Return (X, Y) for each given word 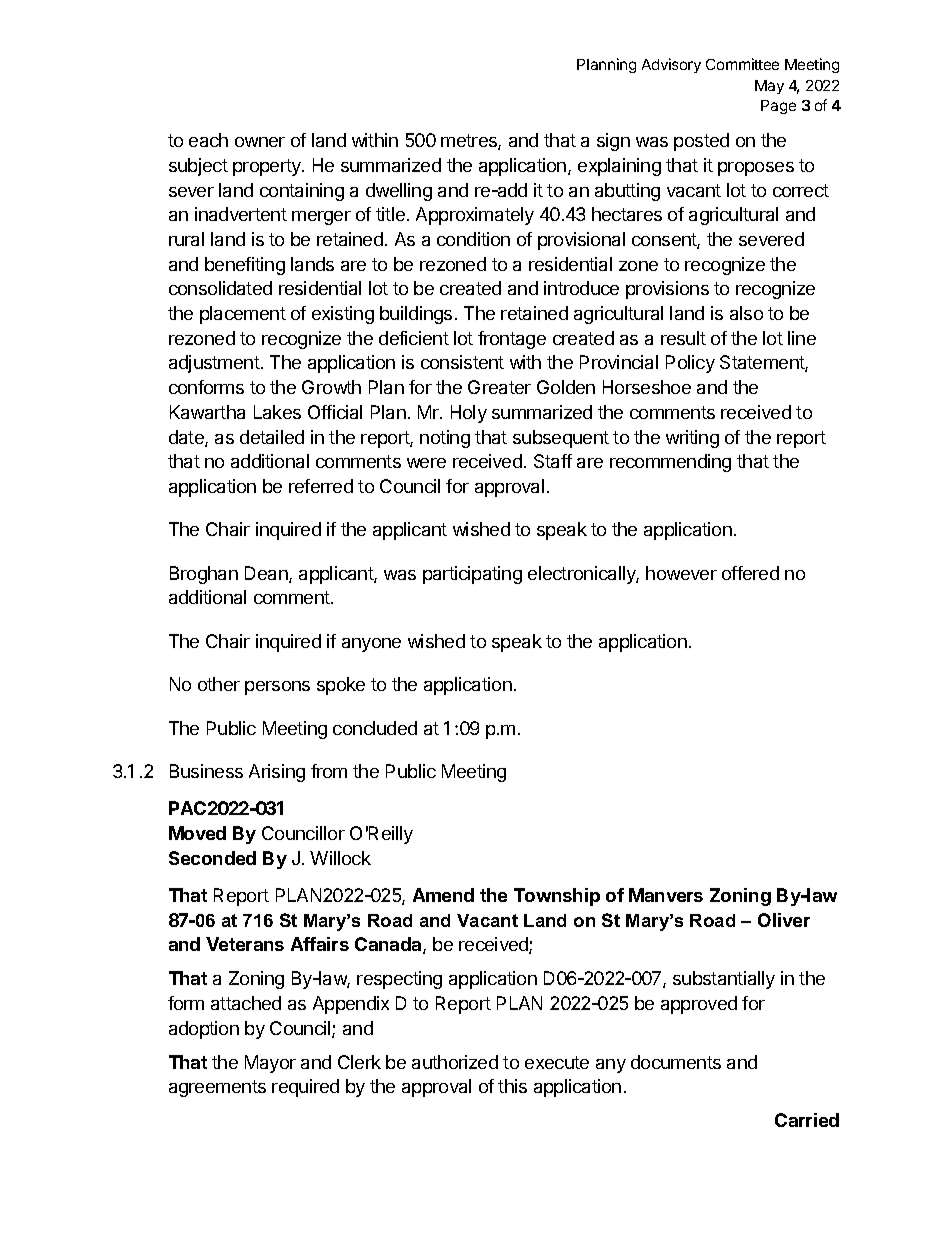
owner (260, 142)
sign (613, 142)
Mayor (270, 1064)
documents (676, 1062)
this (512, 1086)
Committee (742, 64)
